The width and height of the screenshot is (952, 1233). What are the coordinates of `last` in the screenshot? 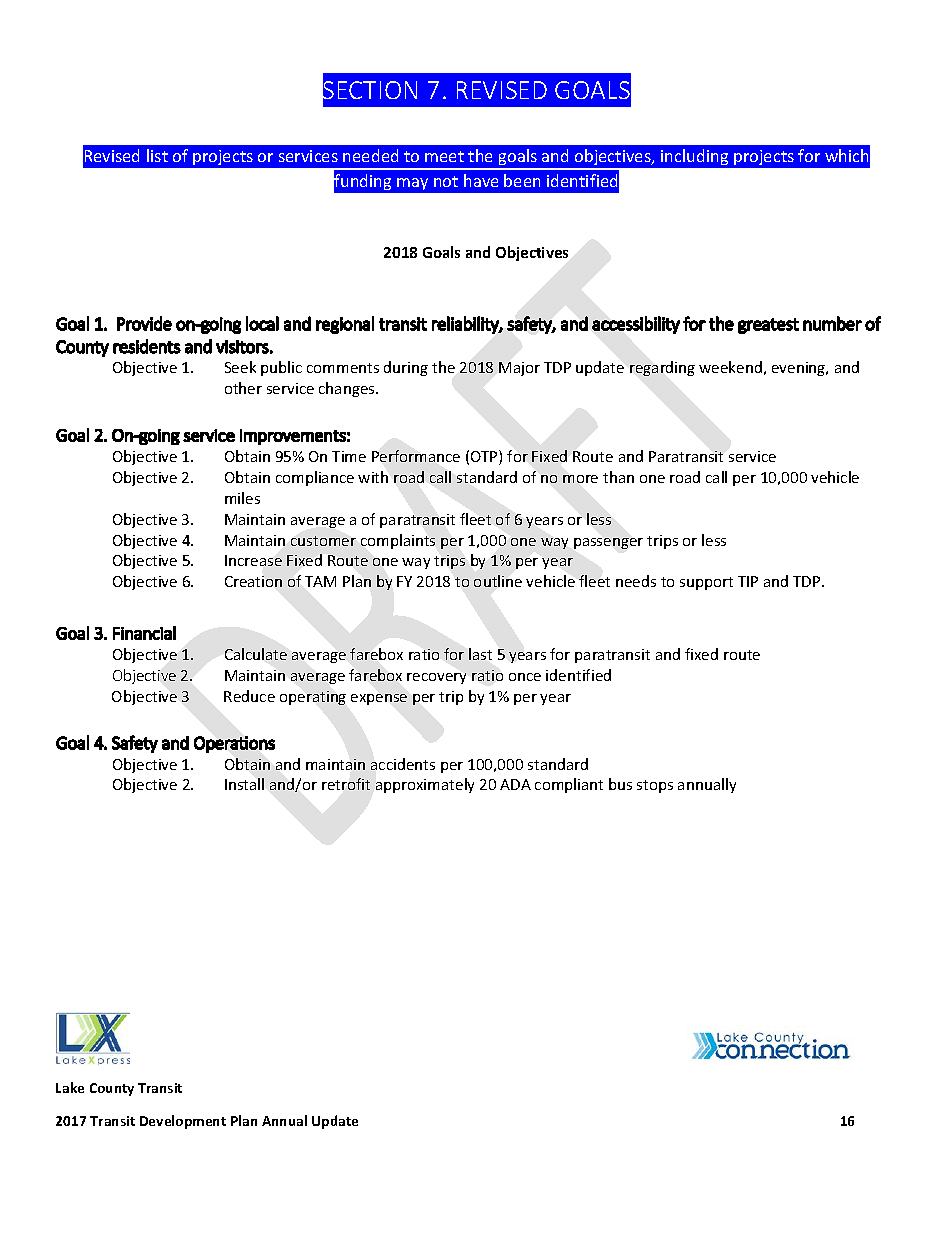 It's located at (480, 654).
